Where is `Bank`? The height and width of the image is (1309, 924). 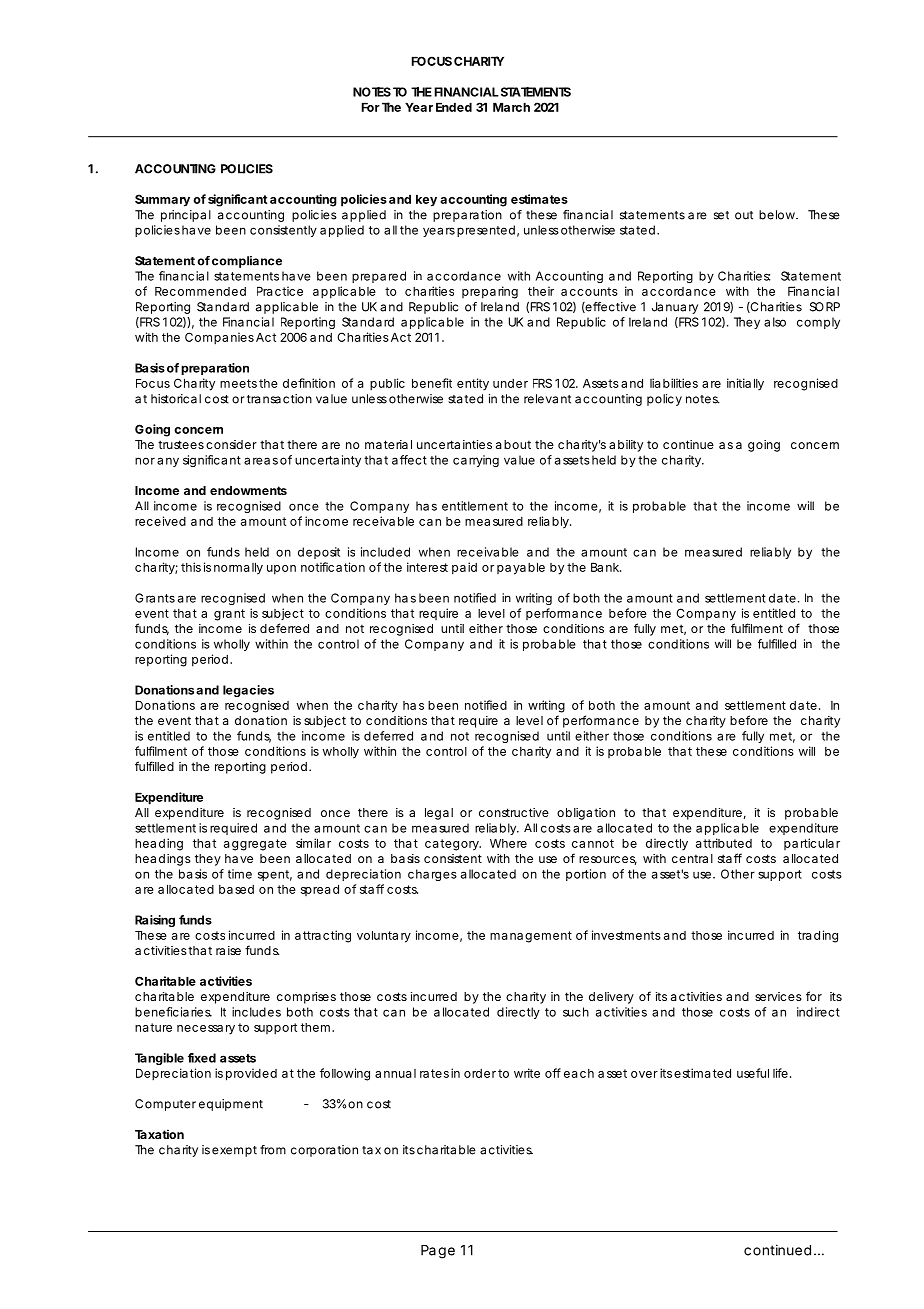
Bank is located at coordinates (606, 567).
